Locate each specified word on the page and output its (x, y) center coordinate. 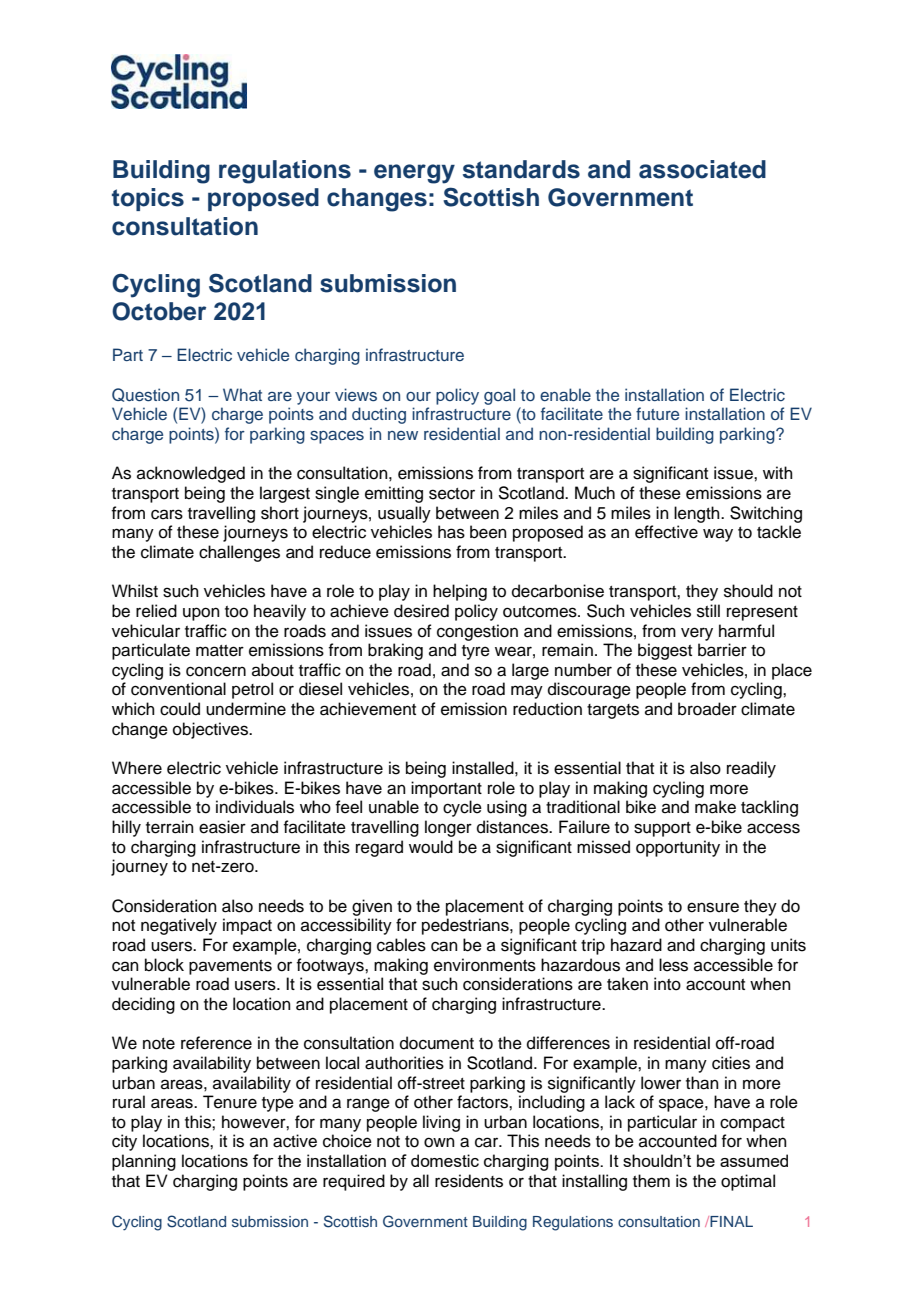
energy (414, 174)
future (657, 413)
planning (144, 1162)
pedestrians (466, 926)
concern (216, 671)
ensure (713, 907)
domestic (445, 1160)
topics (148, 199)
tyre (476, 652)
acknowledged (191, 474)
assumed (754, 1160)
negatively (179, 926)
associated (702, 169)
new (403, 435)
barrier (722, 650)
